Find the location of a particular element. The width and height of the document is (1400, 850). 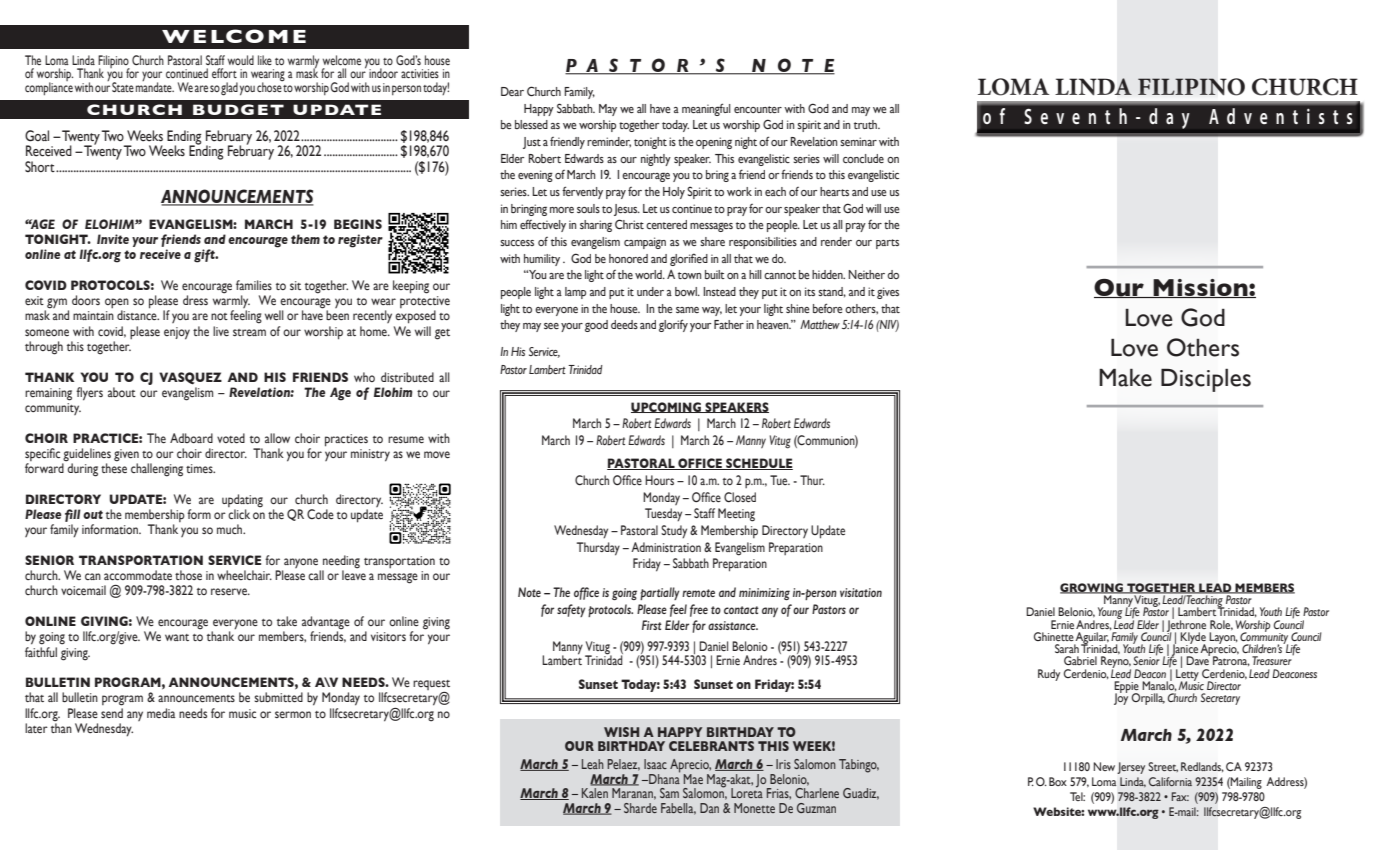

free is located at coordinates (699, 610).
